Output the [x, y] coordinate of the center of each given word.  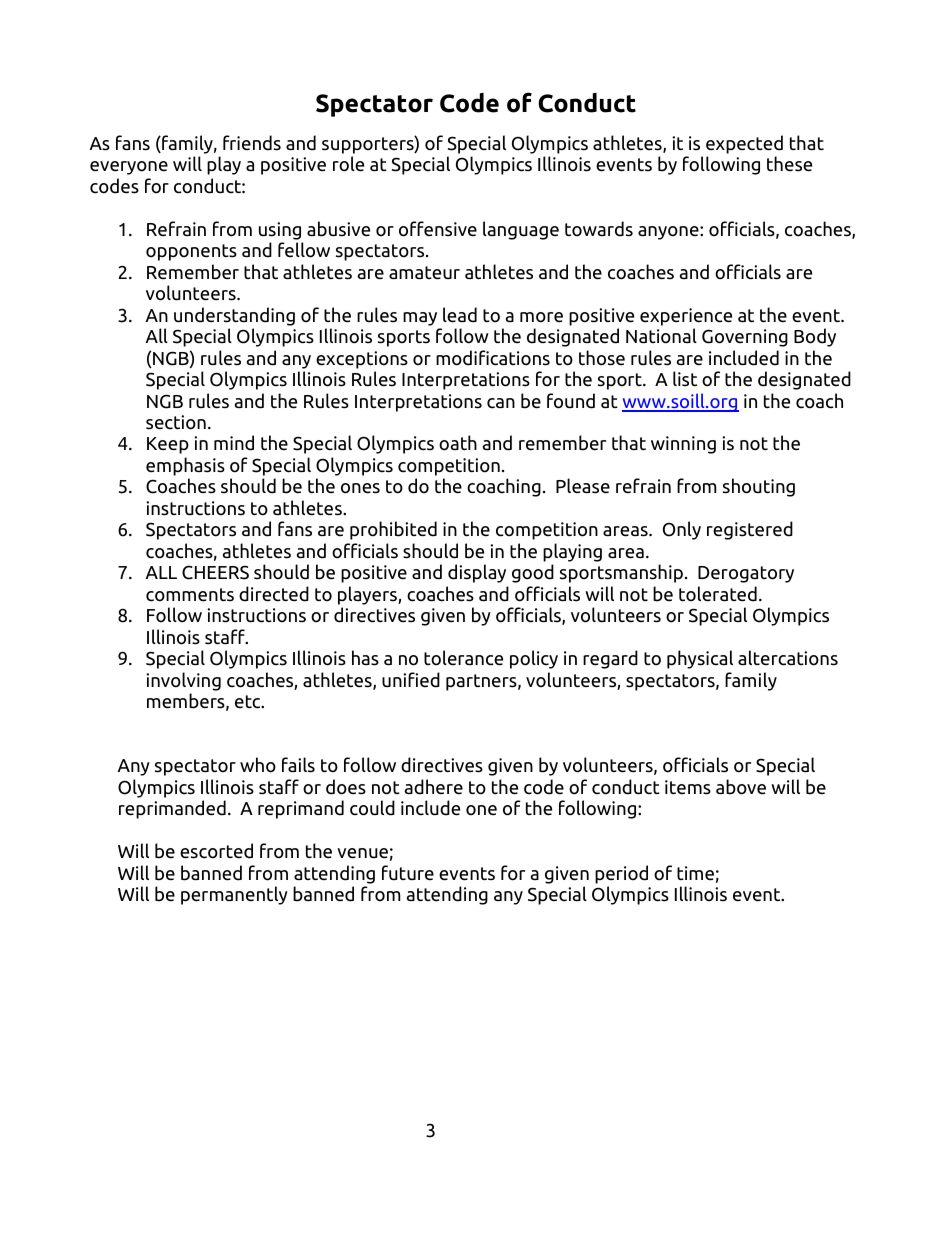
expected [744, 144]
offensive [438, 229]
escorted [216, 851]
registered [750, 530]
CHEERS [215, 572]
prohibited [393, 530]
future [408, 873]
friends [252, 143]
